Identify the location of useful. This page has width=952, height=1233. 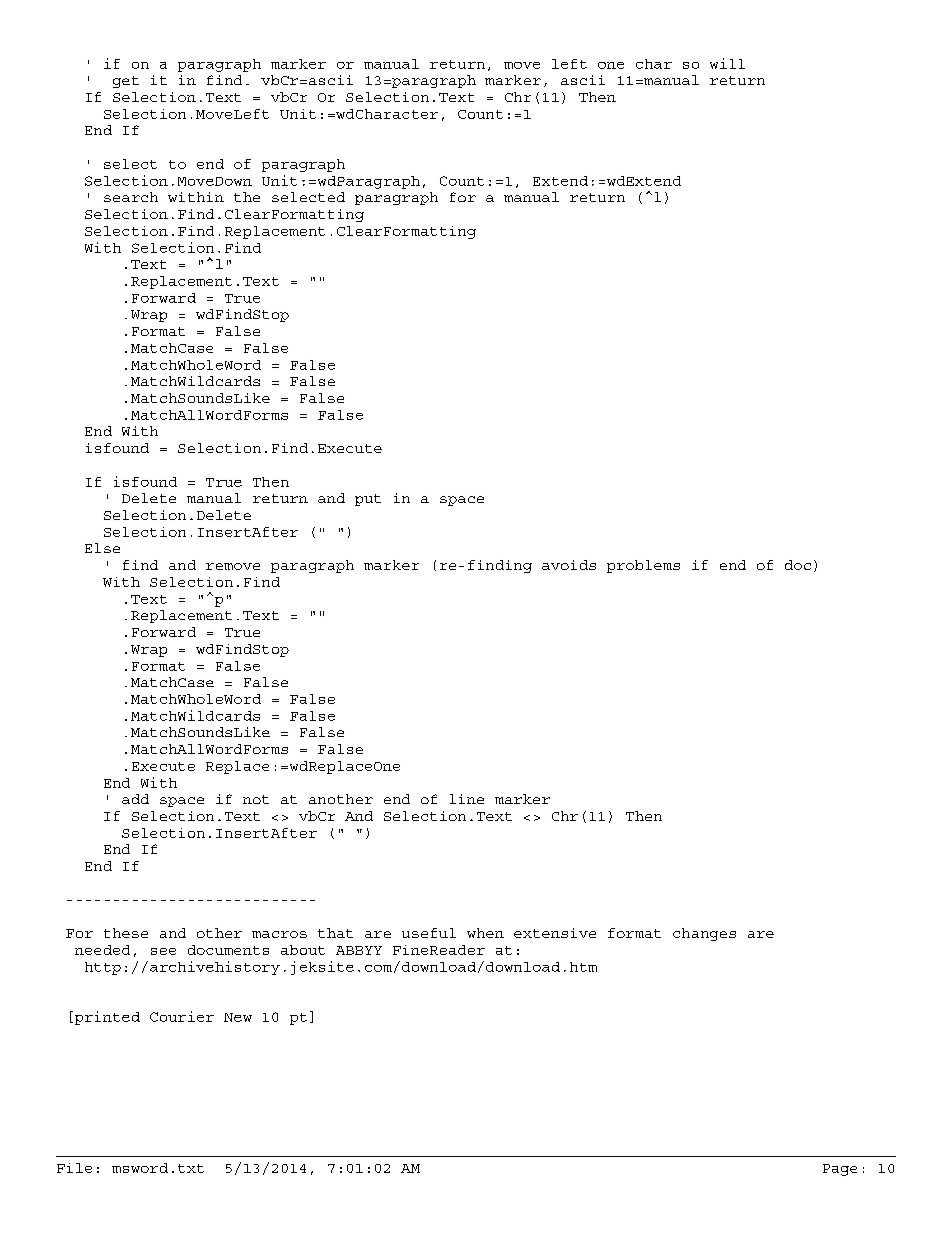
(429, 933).
